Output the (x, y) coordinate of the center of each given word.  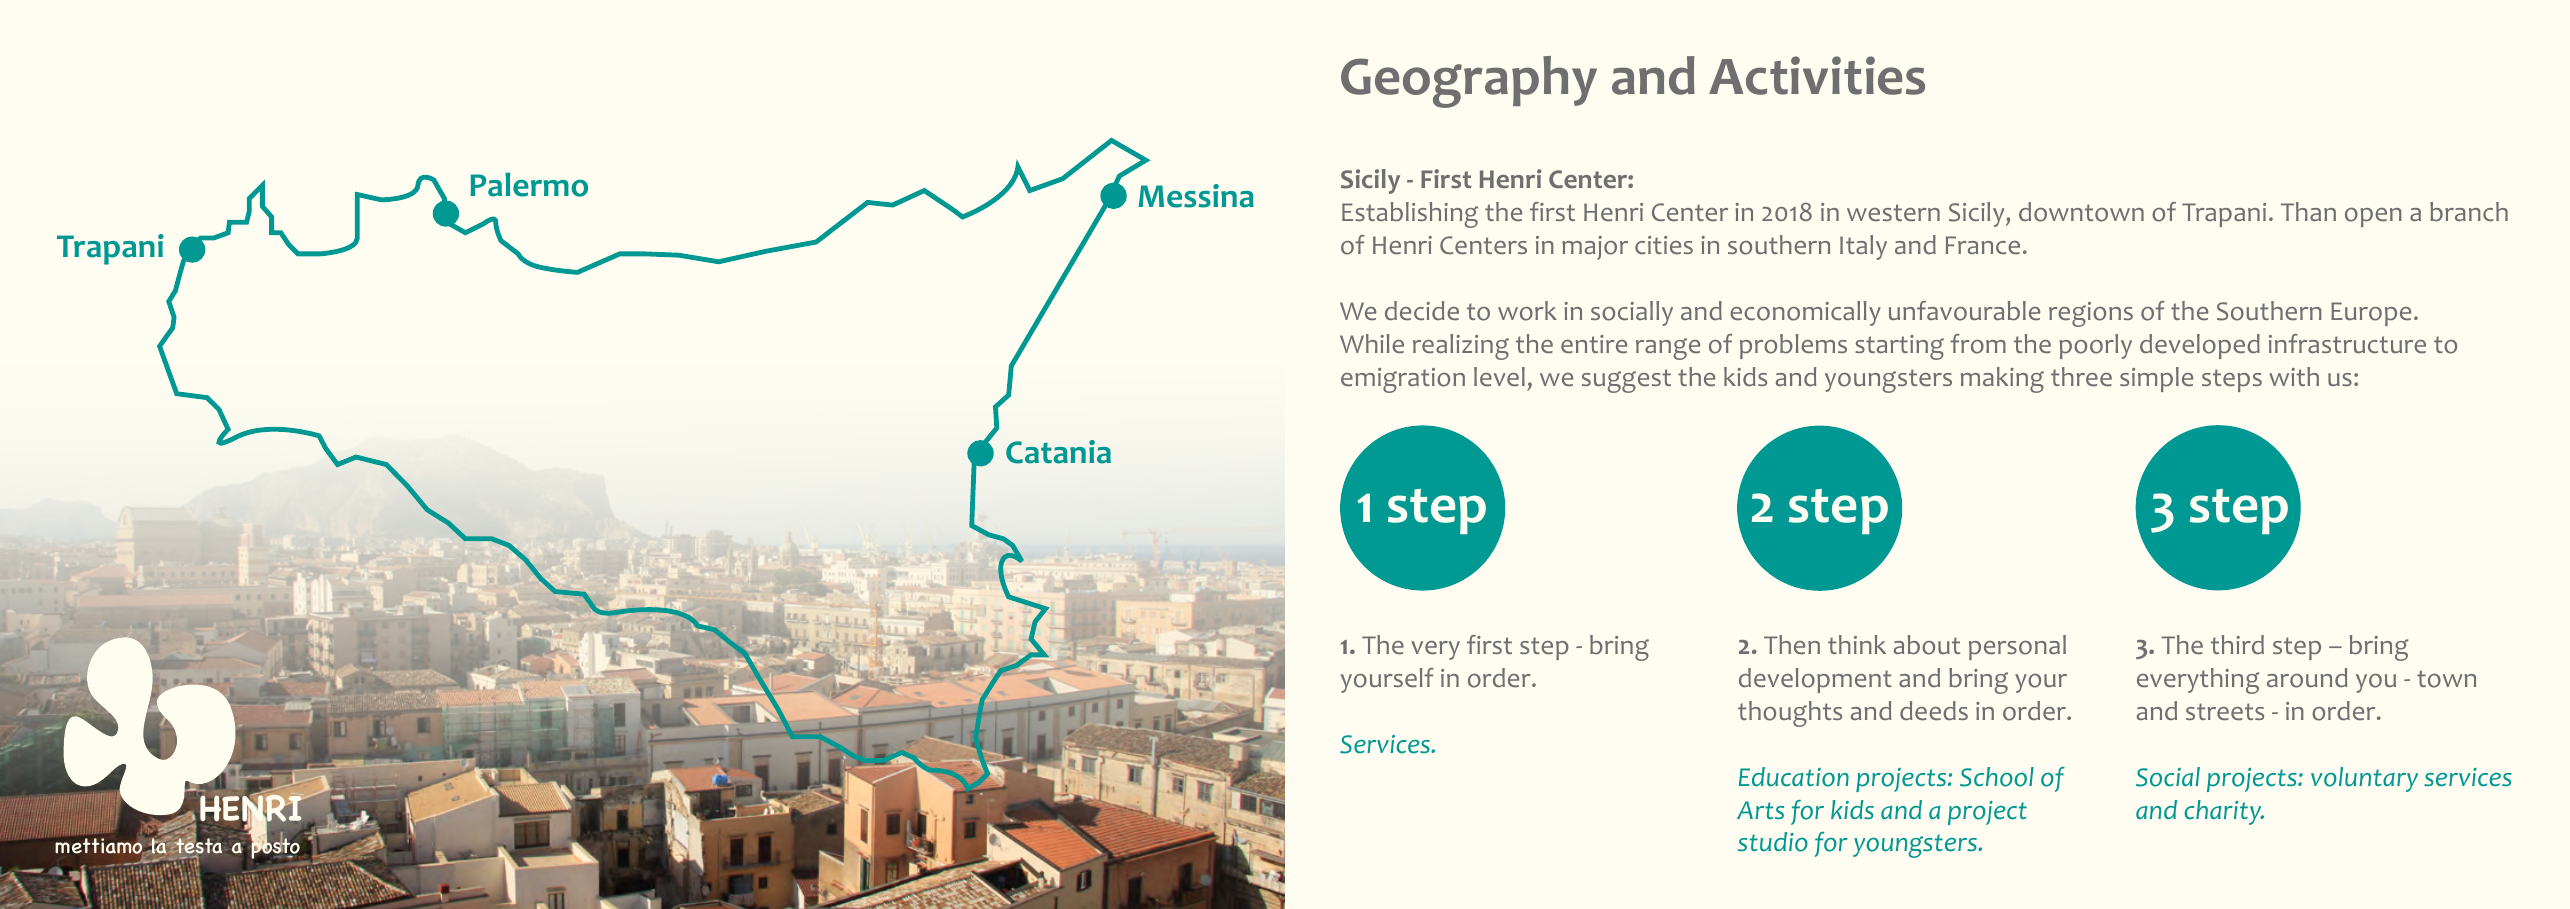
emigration (1403, 380)
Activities (1817, 75)
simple (2156, 379)
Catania (1058, 452)
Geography (1469, 82)
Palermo (529, 184)
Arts (1760, 810)
